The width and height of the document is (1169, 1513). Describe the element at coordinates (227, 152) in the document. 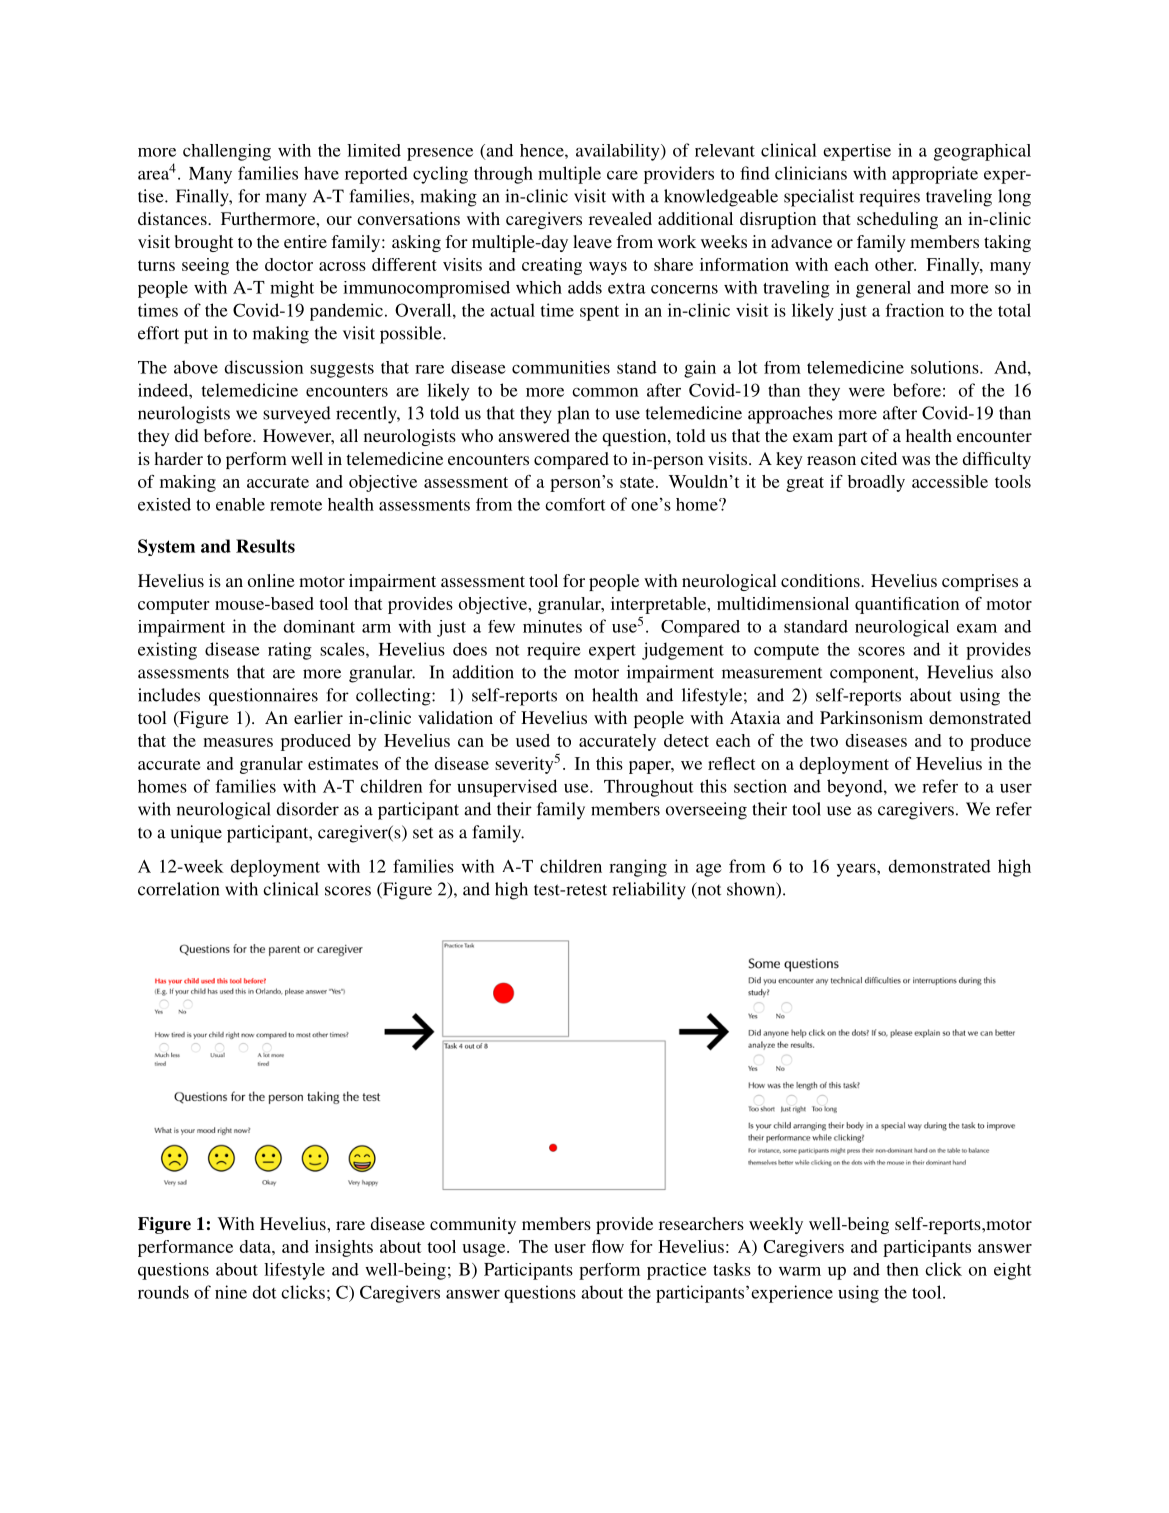

I see `challenging` at that location.
